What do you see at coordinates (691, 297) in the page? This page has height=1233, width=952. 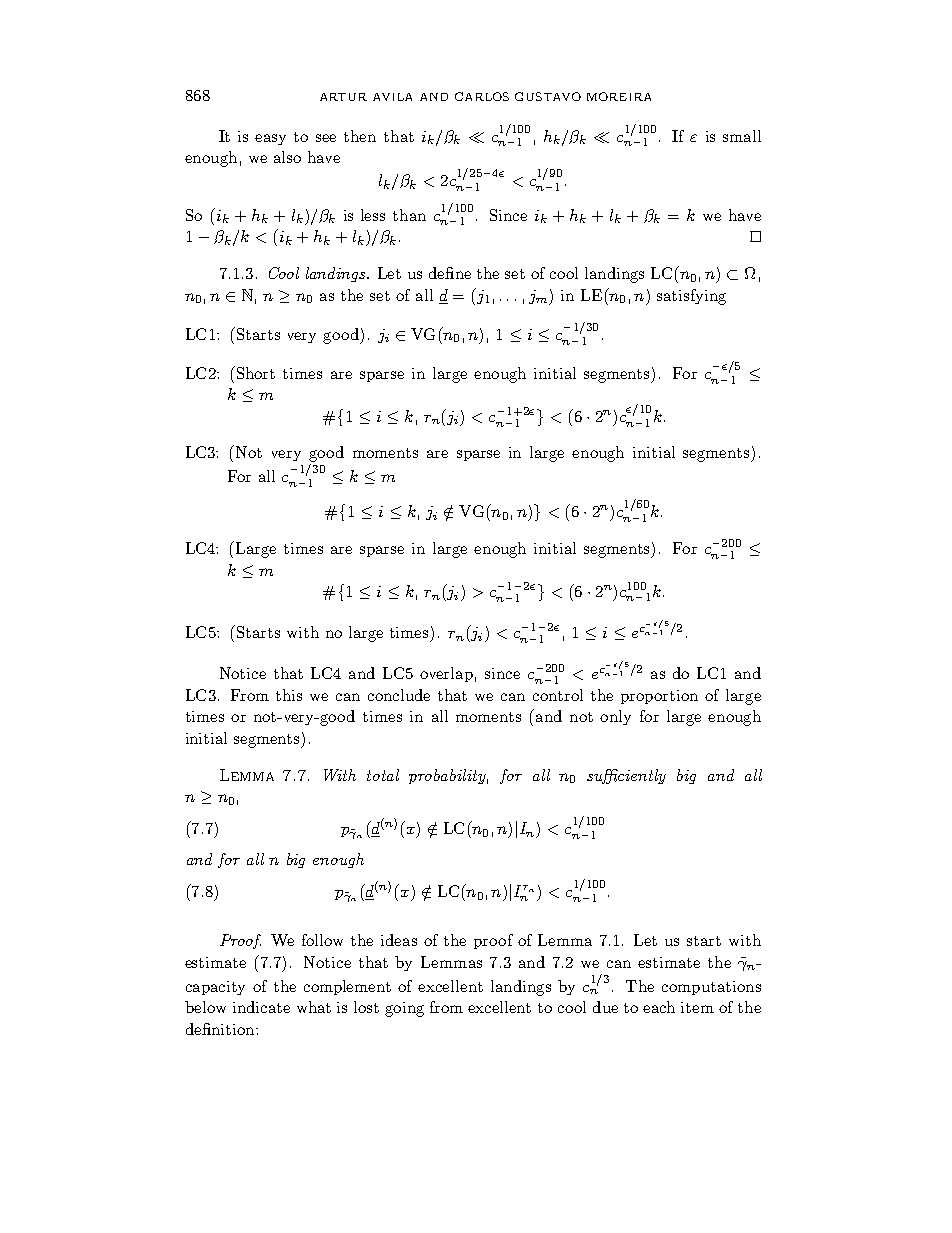 I see `satisfying` at bounding box center [691, 297].
